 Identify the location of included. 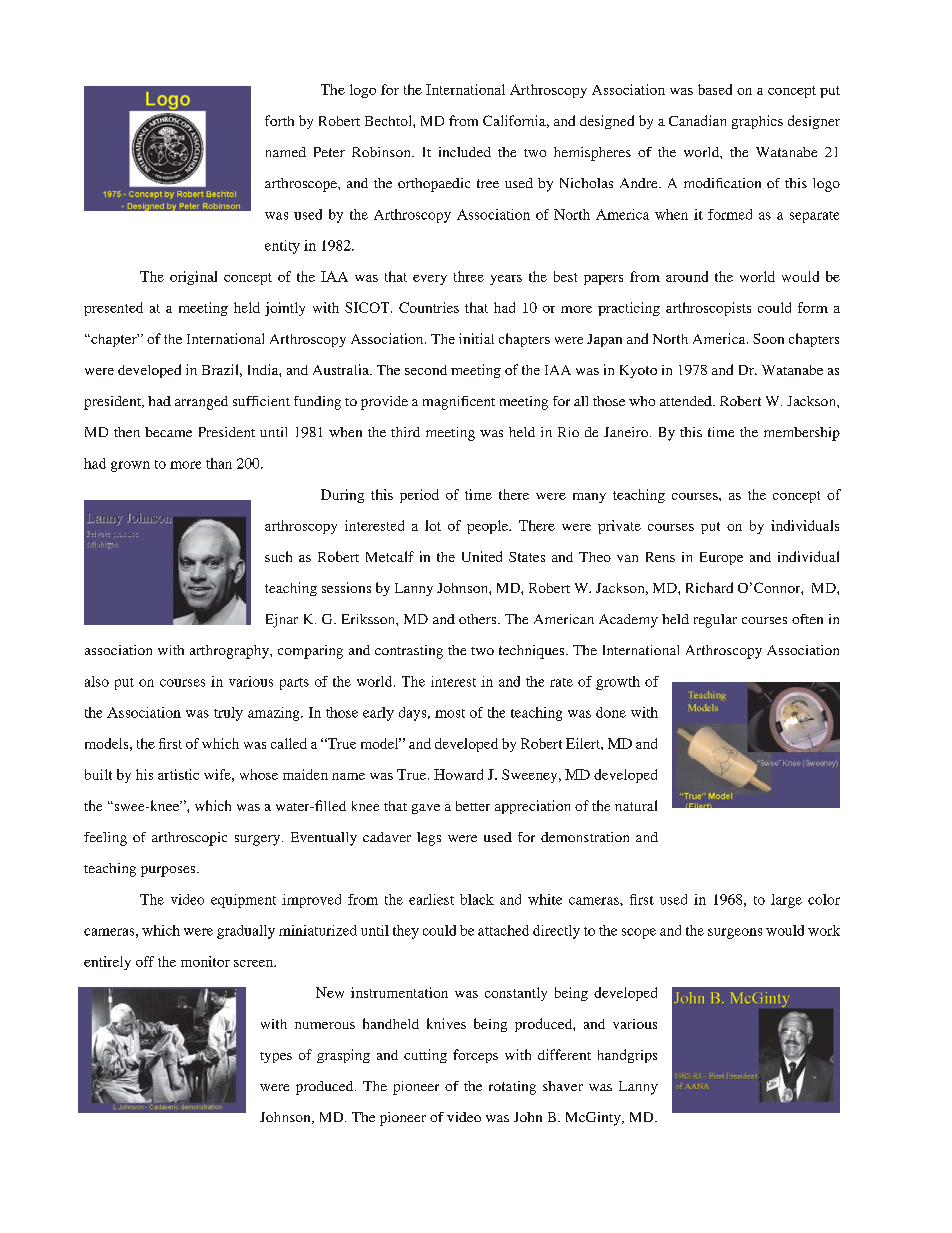
(465, 152).
